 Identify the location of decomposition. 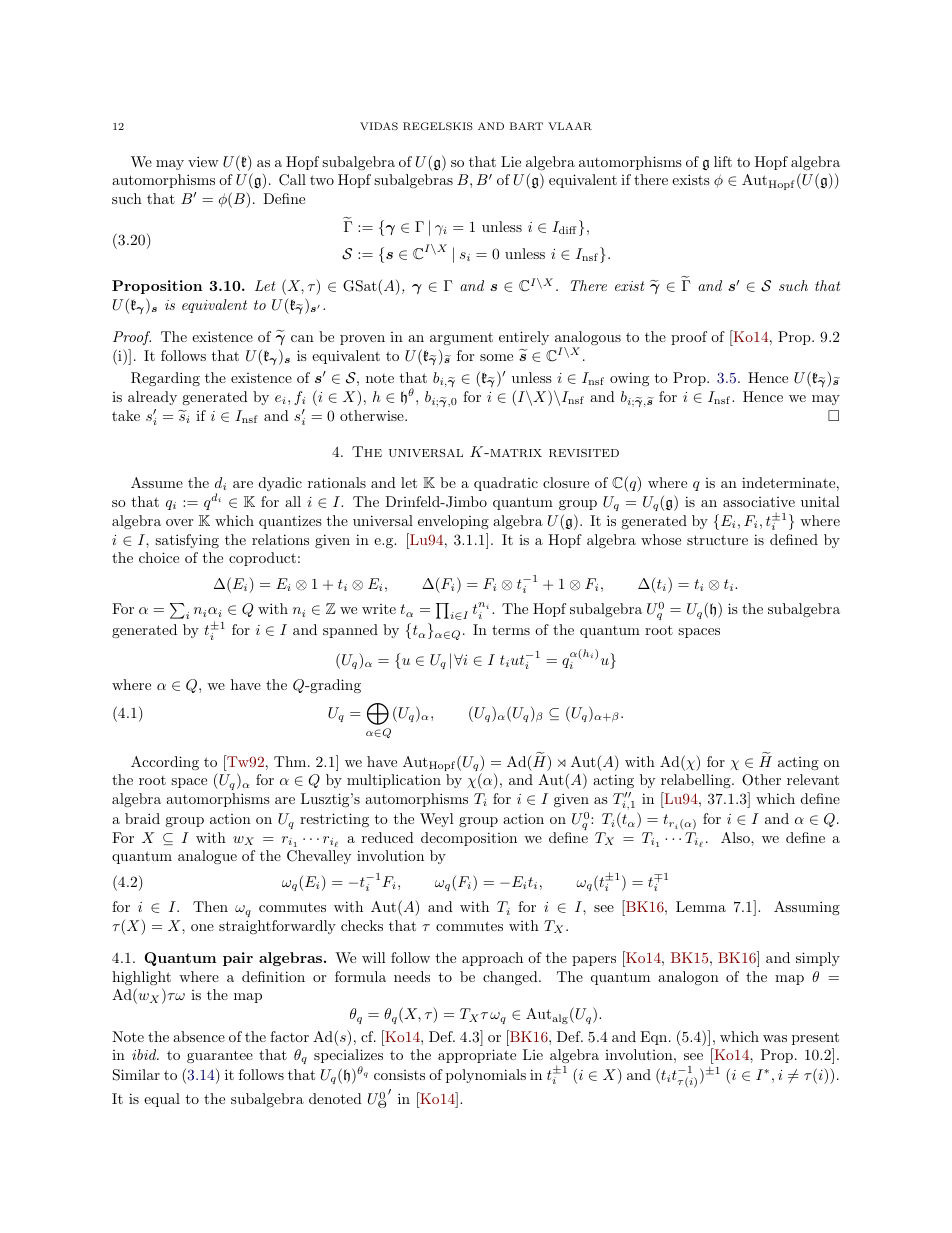
(469, 839).
